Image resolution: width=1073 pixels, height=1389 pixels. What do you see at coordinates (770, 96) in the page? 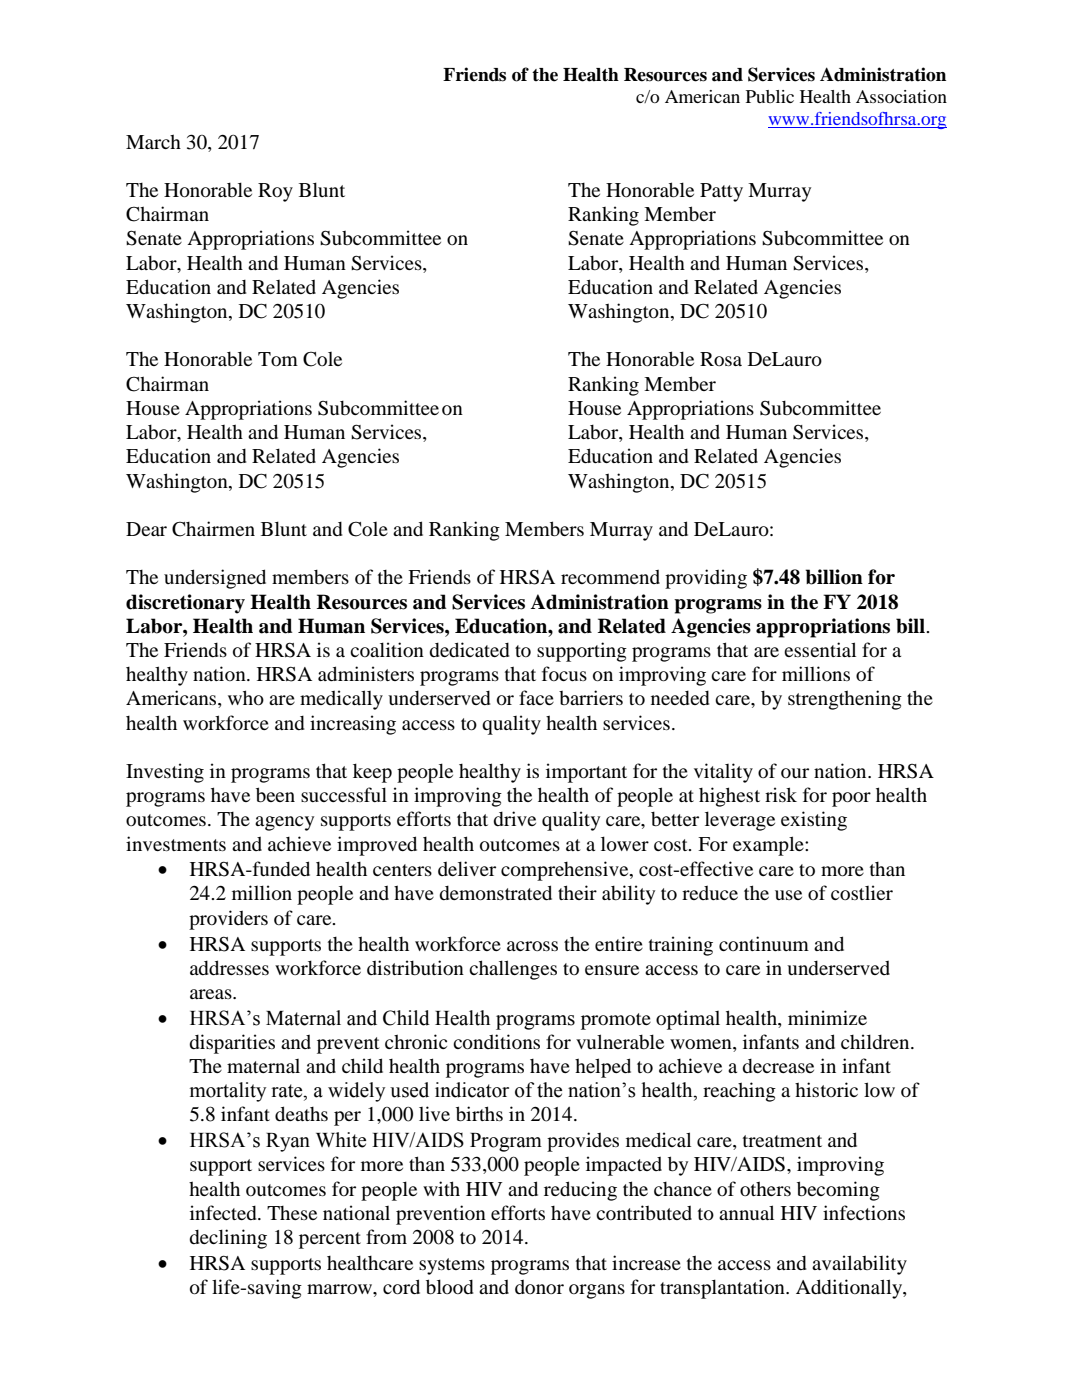
I see `Public` at bounding box center [770, 96].
